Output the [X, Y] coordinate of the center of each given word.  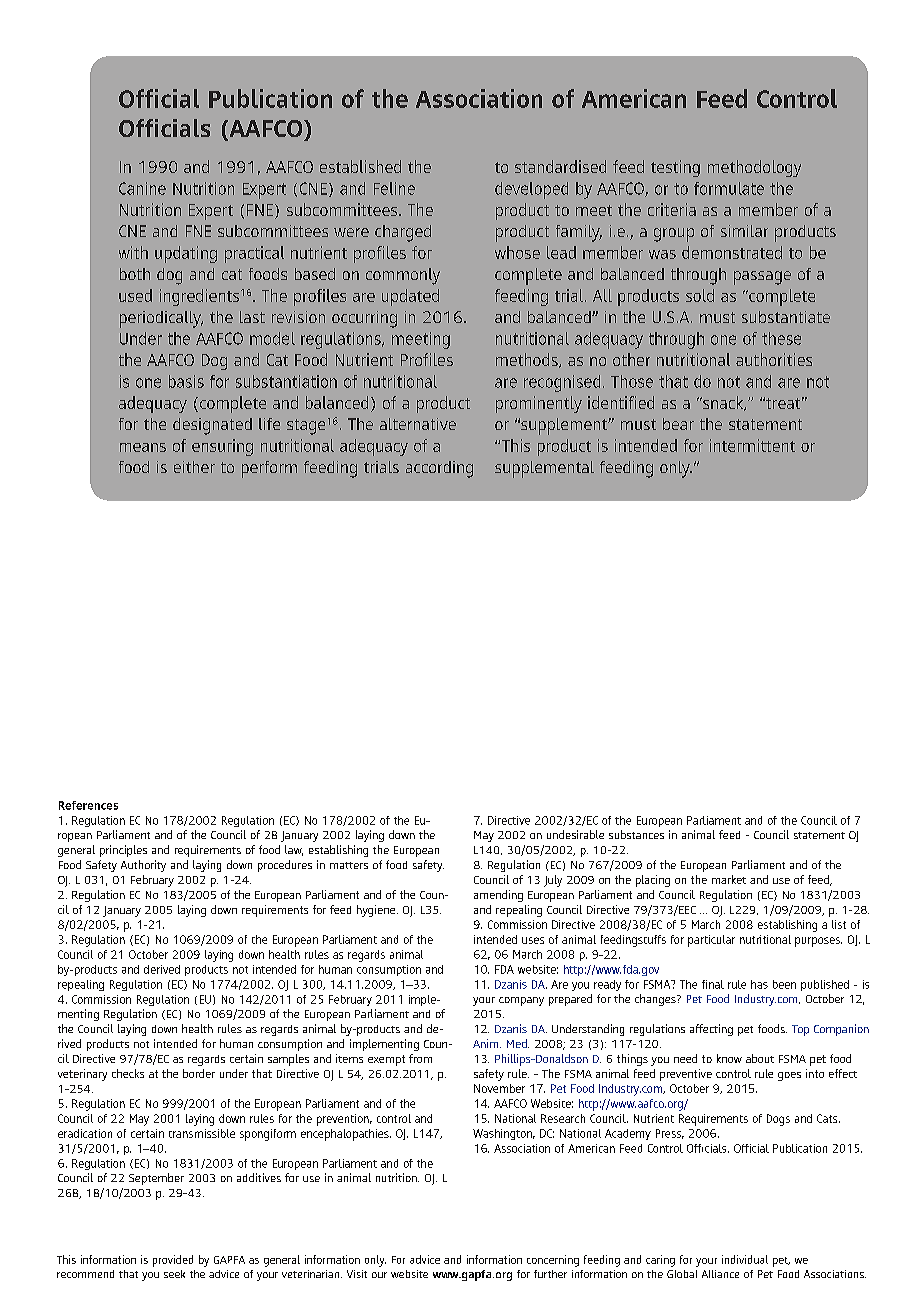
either [194, 467]
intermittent [752, 445]
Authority [143, 866]
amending [498, 896]
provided [173, 1261]
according [439, 469]
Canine [142, 188]
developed [531, 190]
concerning [553, 1261]
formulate [729, 188]
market [729, 879]
